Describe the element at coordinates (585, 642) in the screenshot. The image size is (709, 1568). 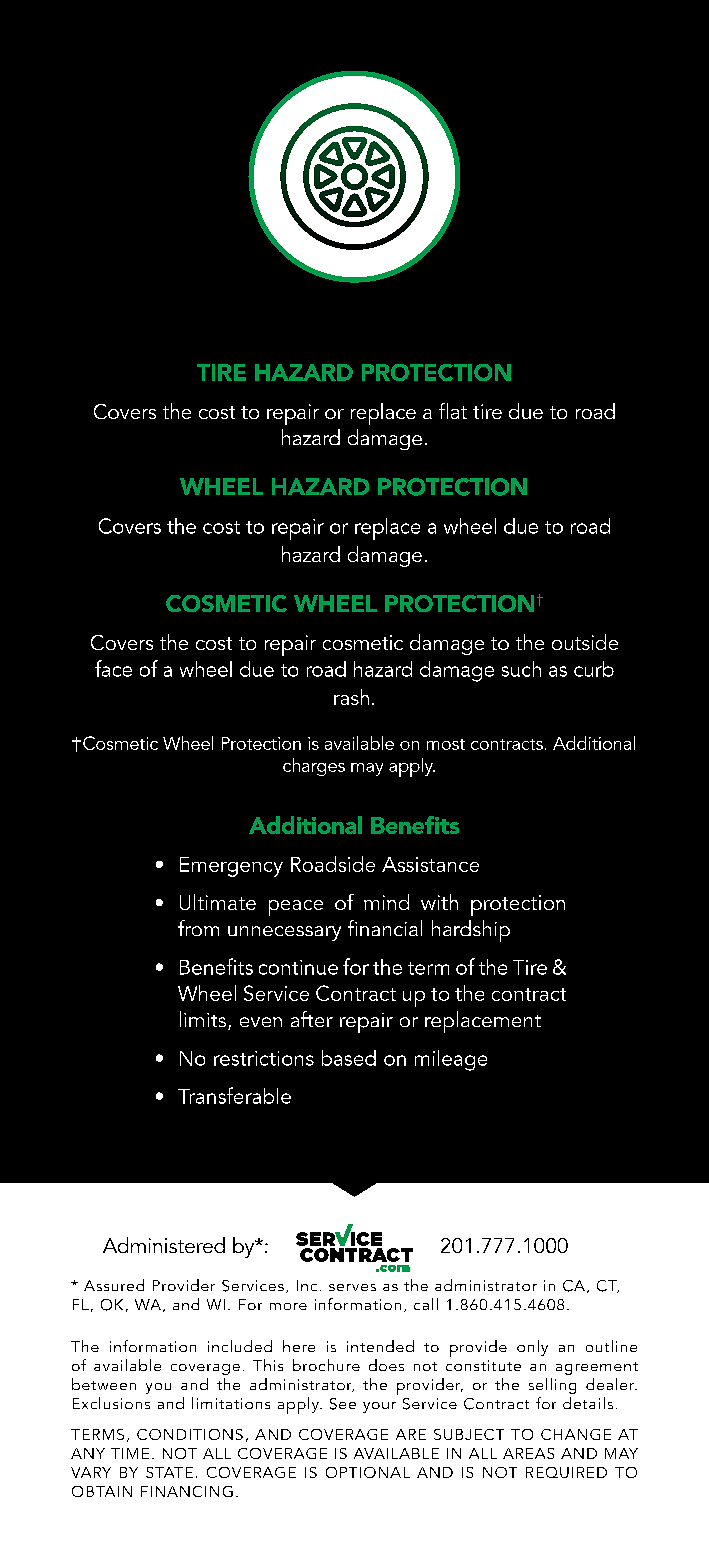
I see `outside` at that location.
